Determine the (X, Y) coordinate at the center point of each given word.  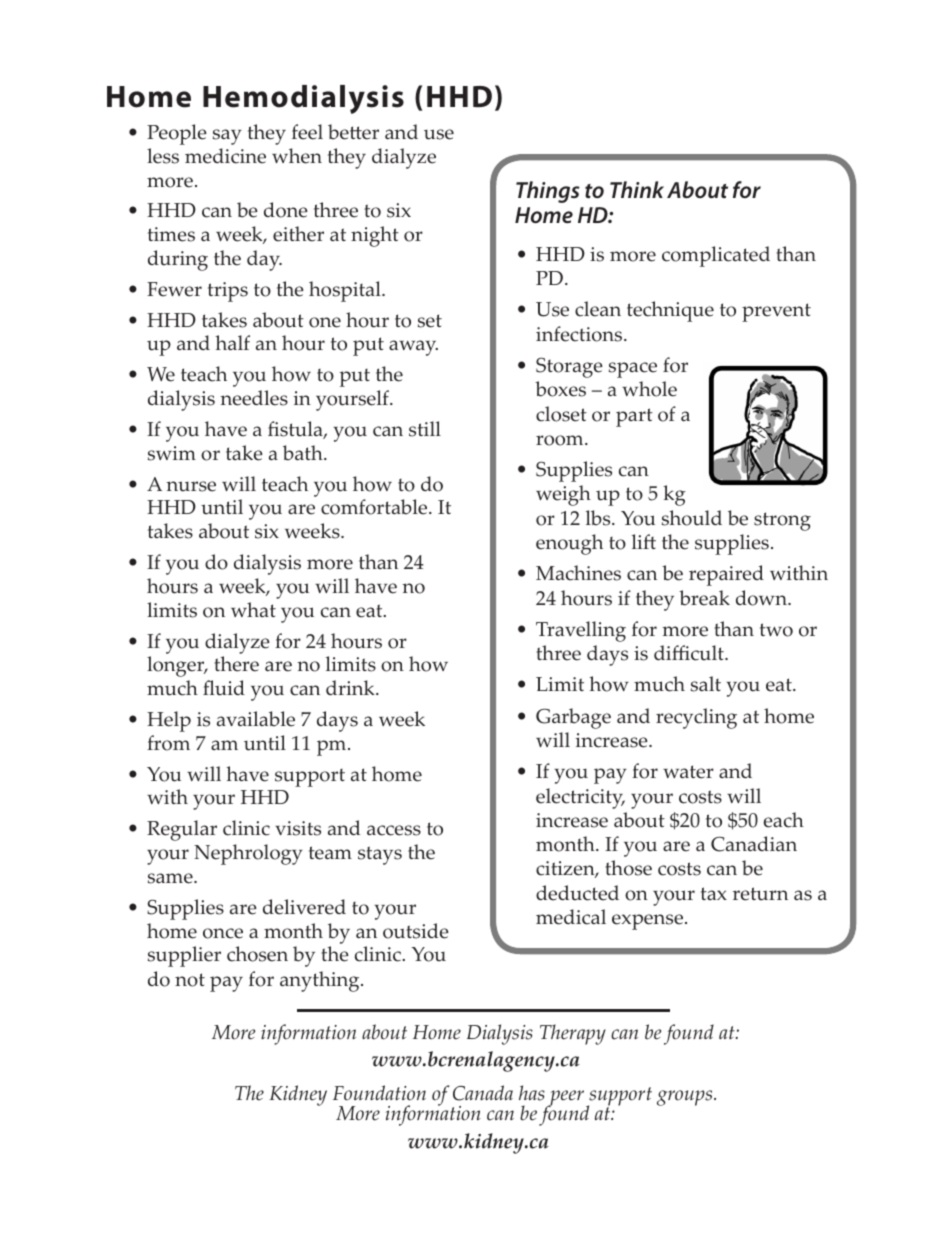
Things (548, 192)
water (688, 772)
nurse (191, 486)
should (692, 518)
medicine (225, 156)
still (425, 429)
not (190, 980)
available (256, 719)
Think (637, 189)
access (394, 830)
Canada (483, 1093)
